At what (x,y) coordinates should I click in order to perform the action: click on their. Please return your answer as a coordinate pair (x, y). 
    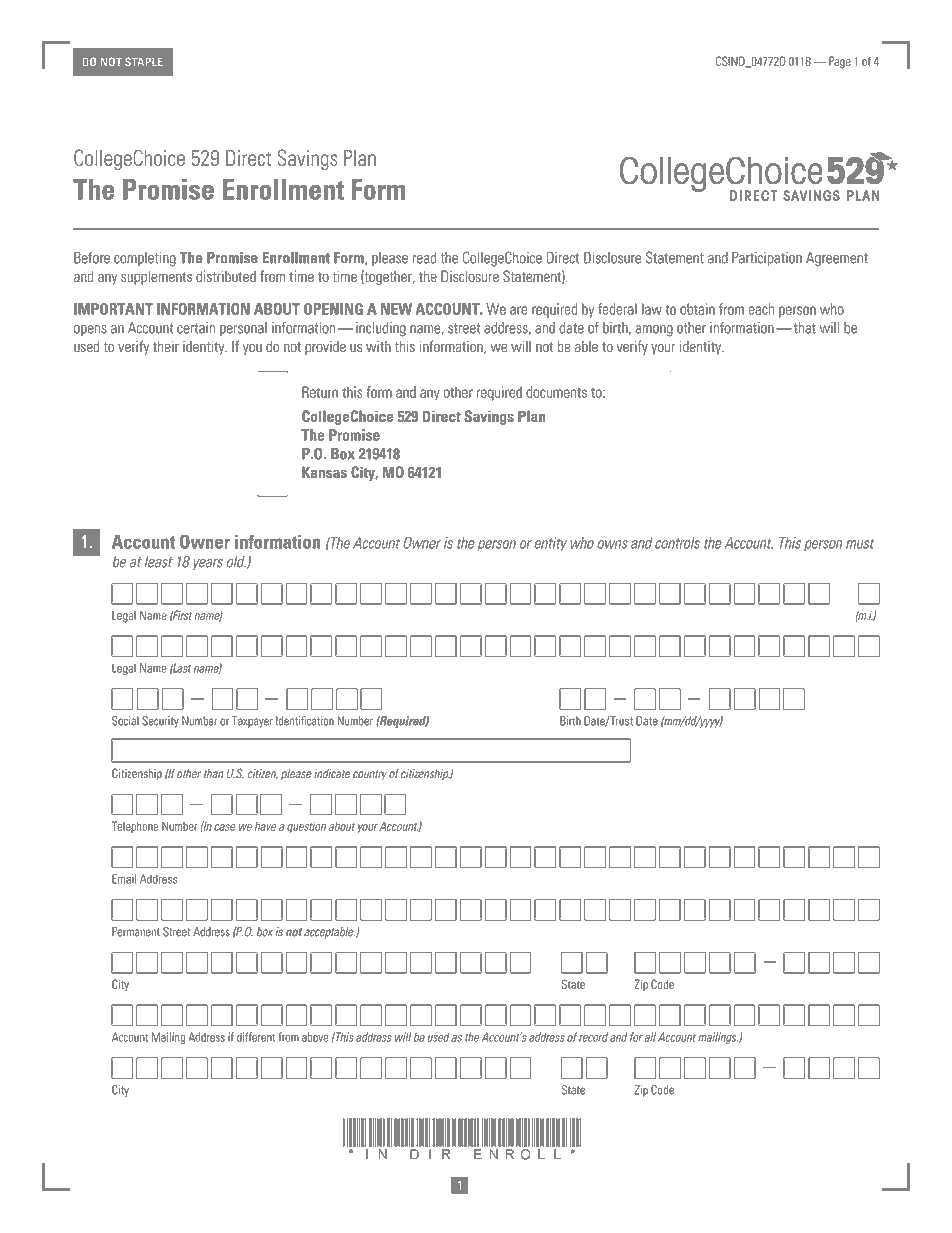
    Looking at the image, I should click on (166, 346).
